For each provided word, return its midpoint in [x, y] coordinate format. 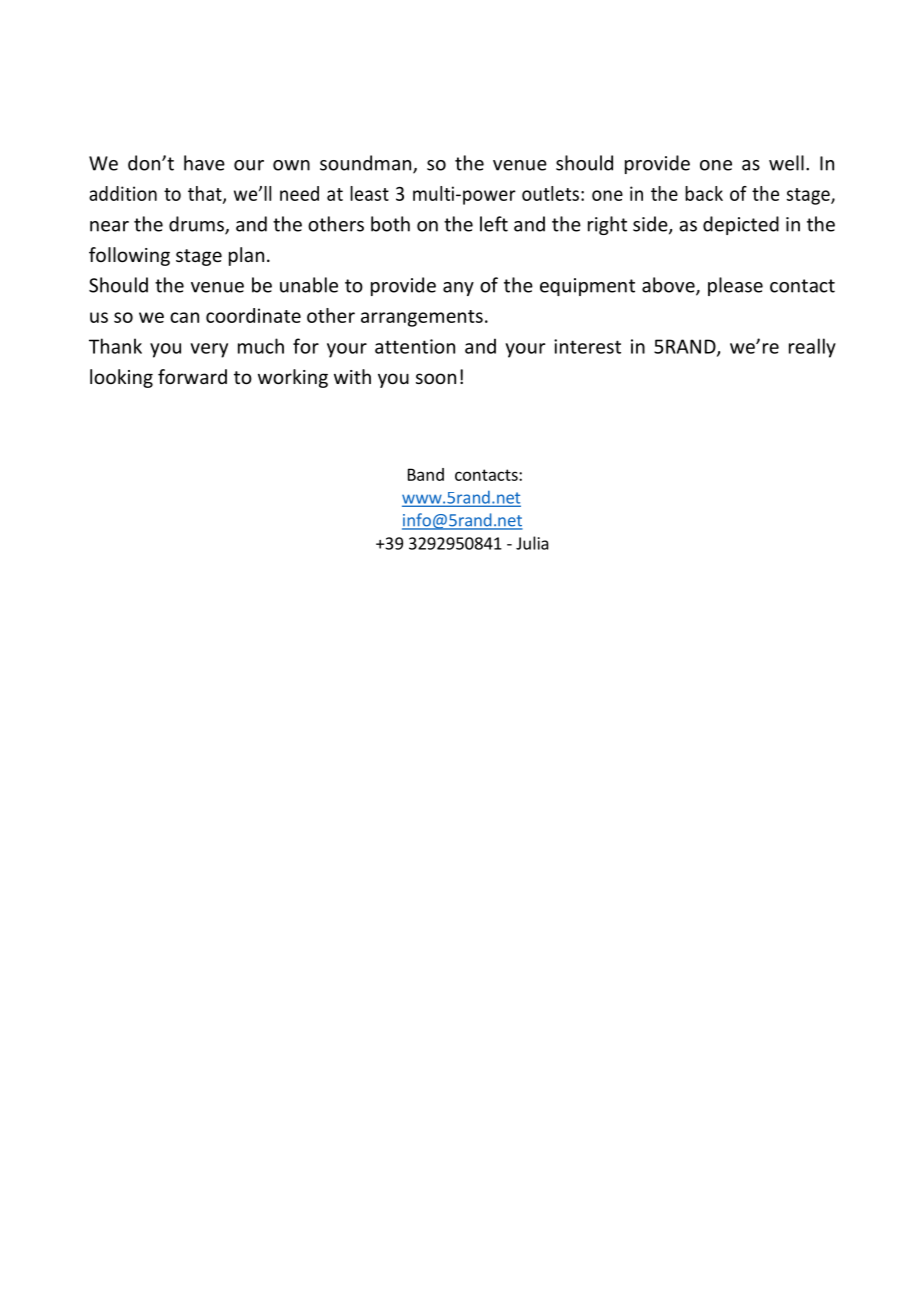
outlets [550, 193]
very [209, 350]
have [204, 163]
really [812, 348]
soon [436, 378]
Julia [532, 543]
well [786, 163]
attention [415, 346]
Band [426, 474]
